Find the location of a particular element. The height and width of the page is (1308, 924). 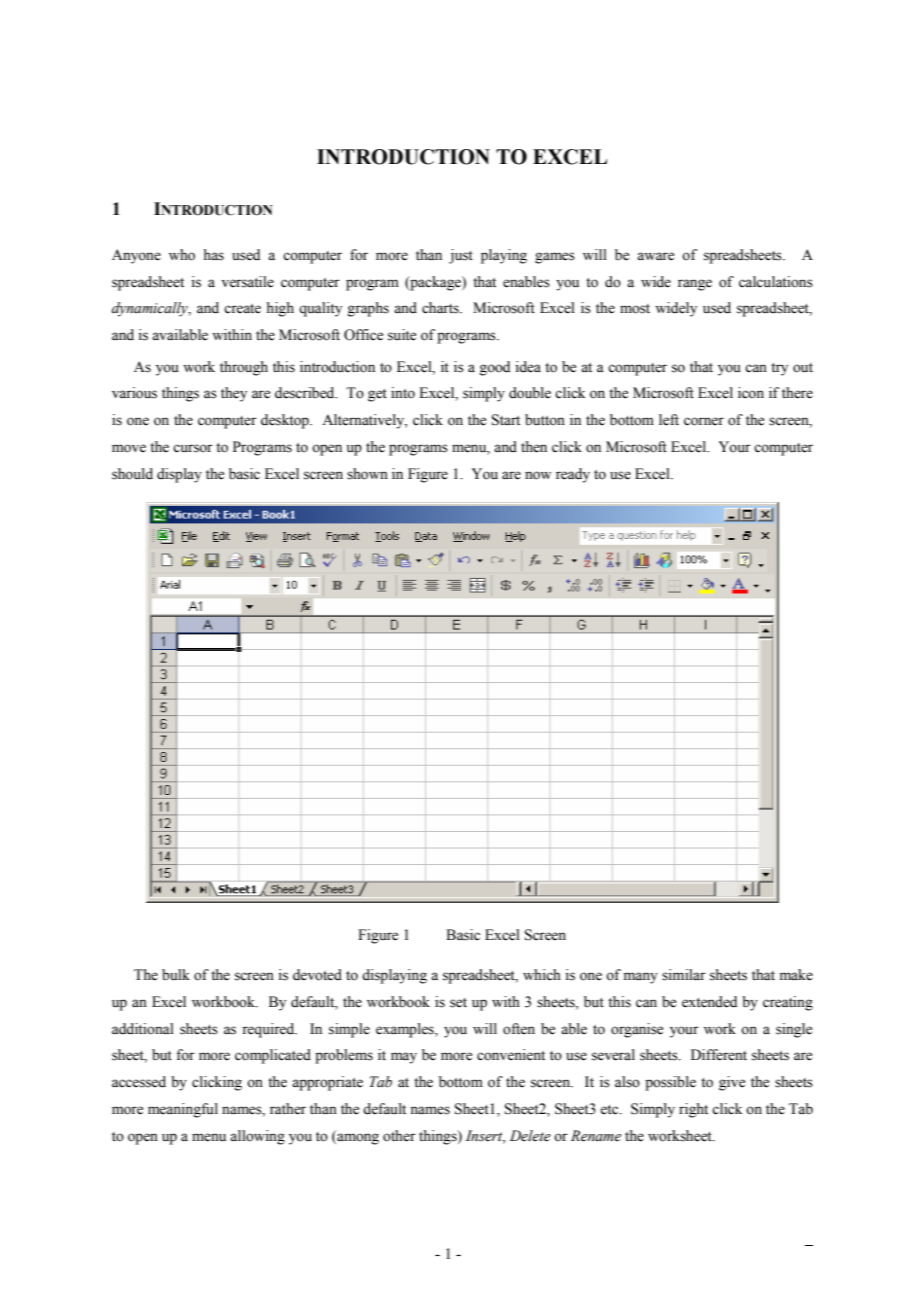

meaningful is located at coordinates (183, 1110).
